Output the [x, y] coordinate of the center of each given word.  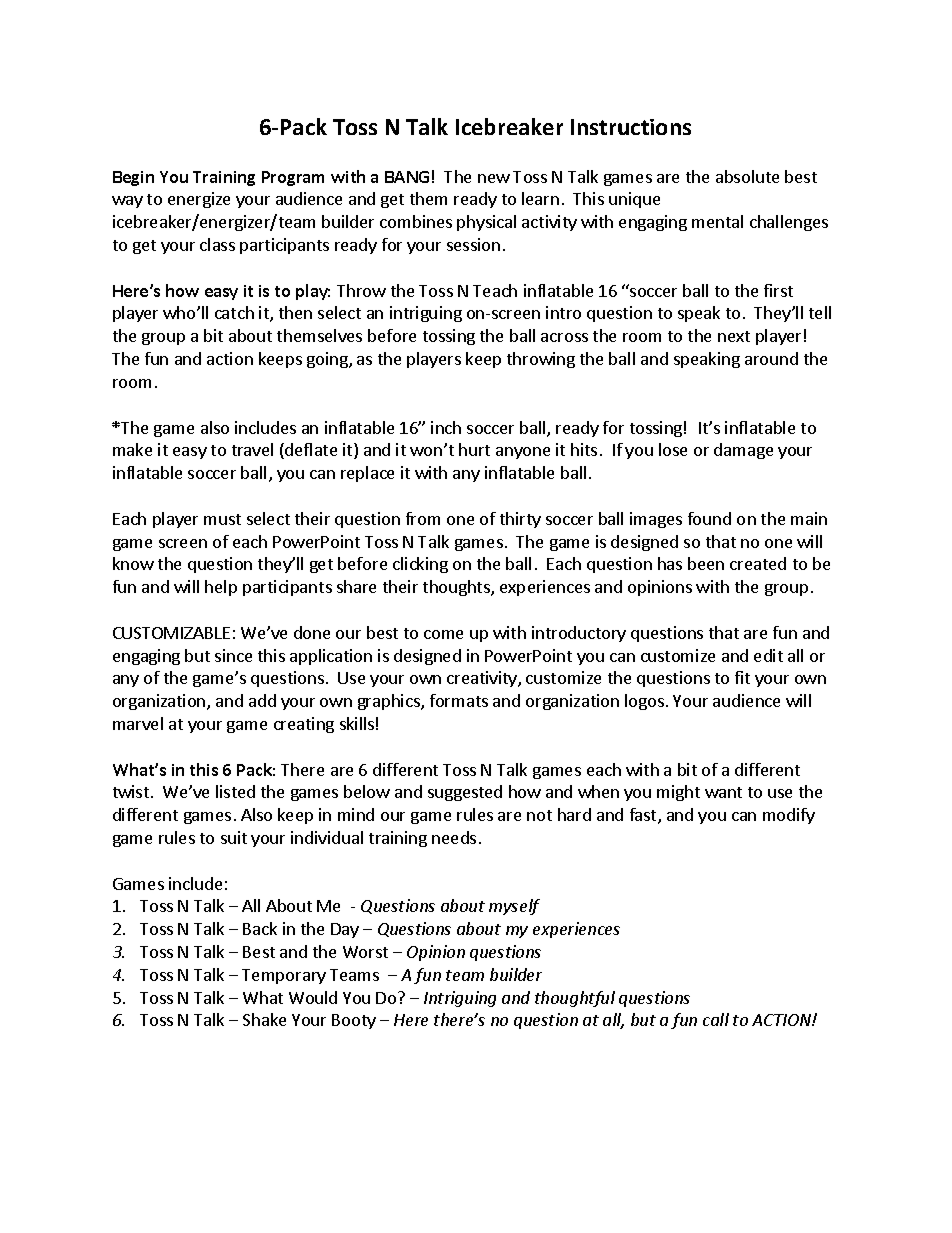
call [716, 1019]
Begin [133, 178]
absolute [747, 176]
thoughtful [575, 999]
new [494, 178]
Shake [264, 1019]
